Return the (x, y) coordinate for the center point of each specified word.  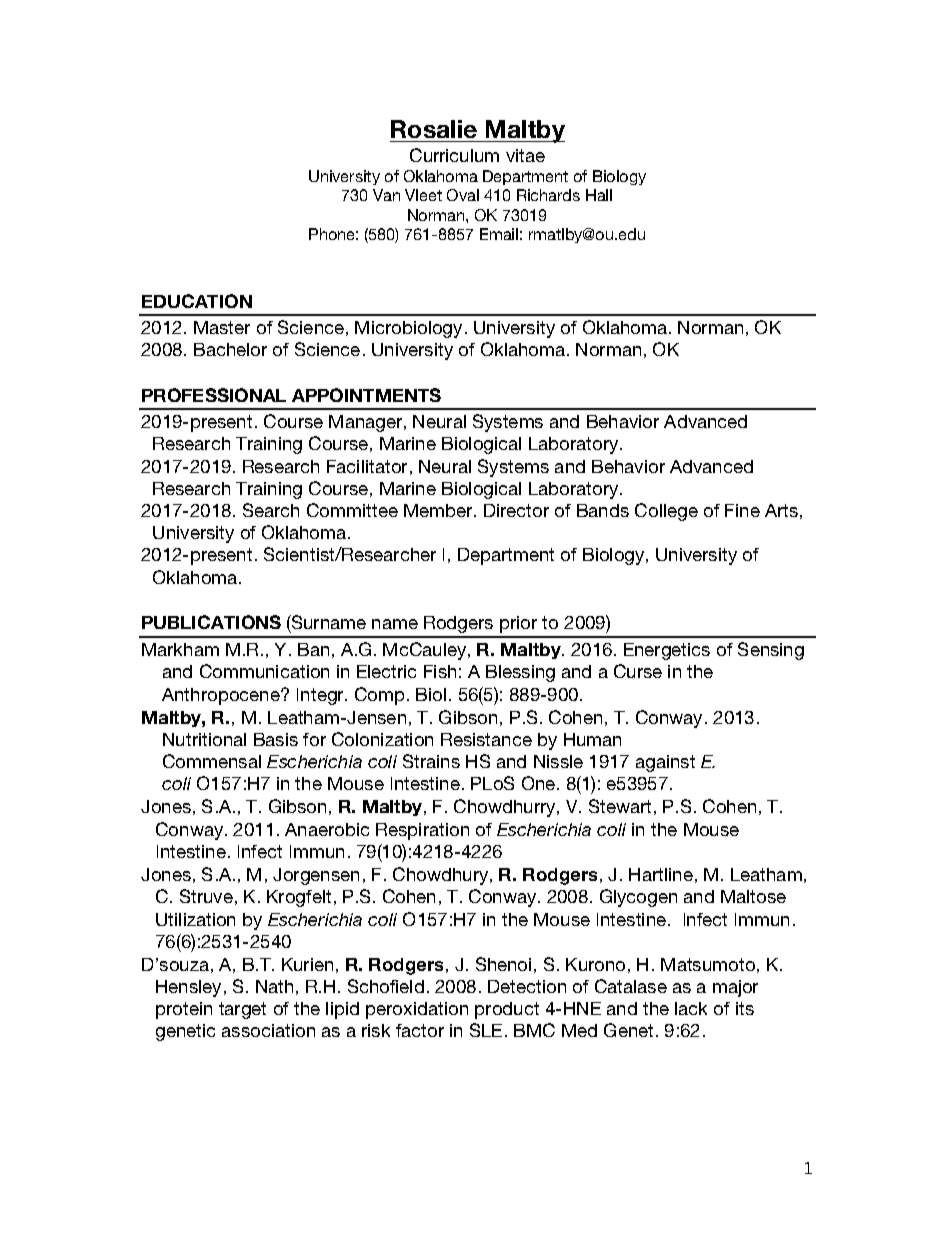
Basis (276, 739)
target (242, 1010)
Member (439, 510)
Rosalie (434, 129)
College (666, 512)
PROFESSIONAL (214, 395)
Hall (599, 195)
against (665, 763)
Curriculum (454, 155)
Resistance (486, 739)
